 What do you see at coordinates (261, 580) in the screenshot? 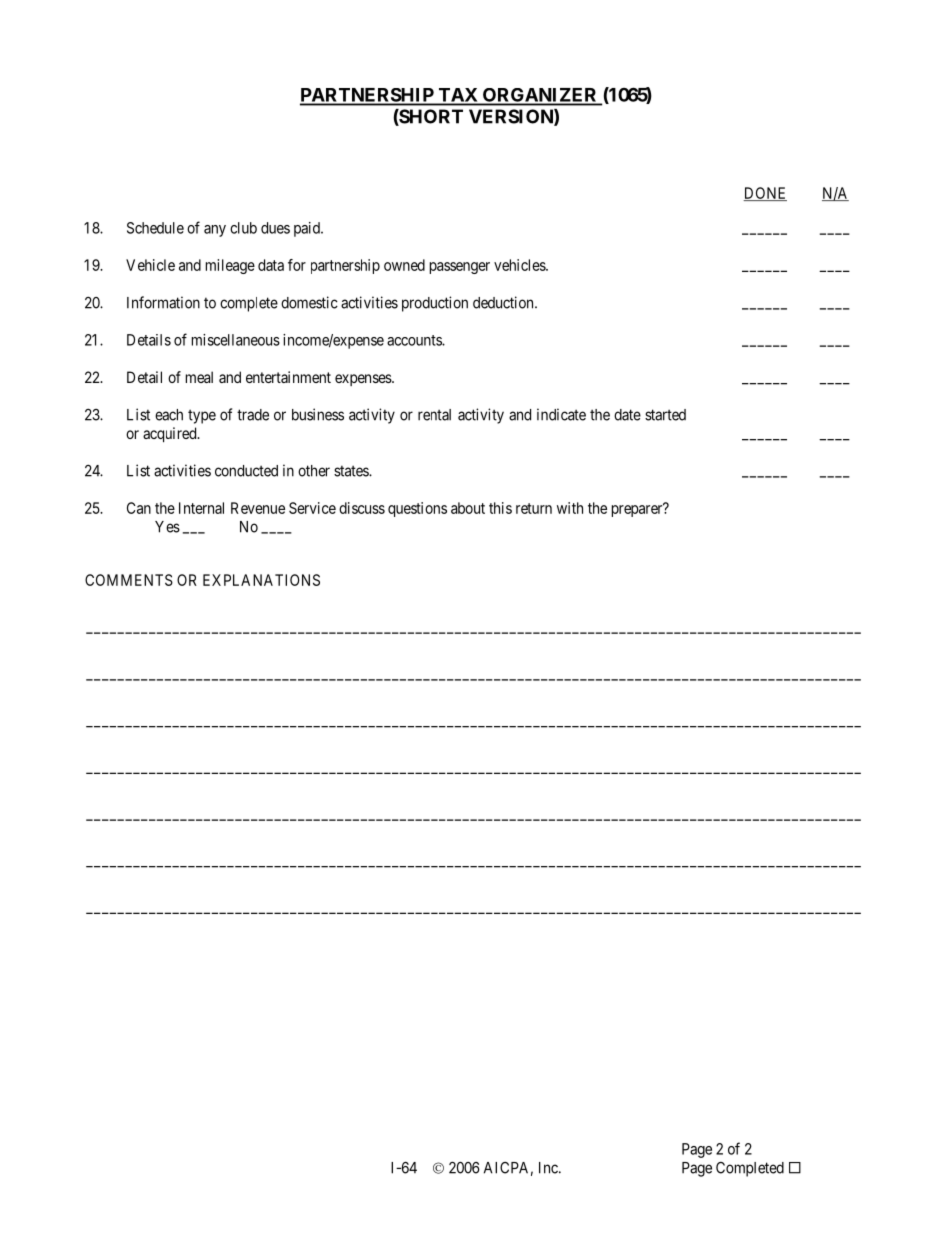
I see `EXPLANATIONS` at bounding box center [261, 580].
